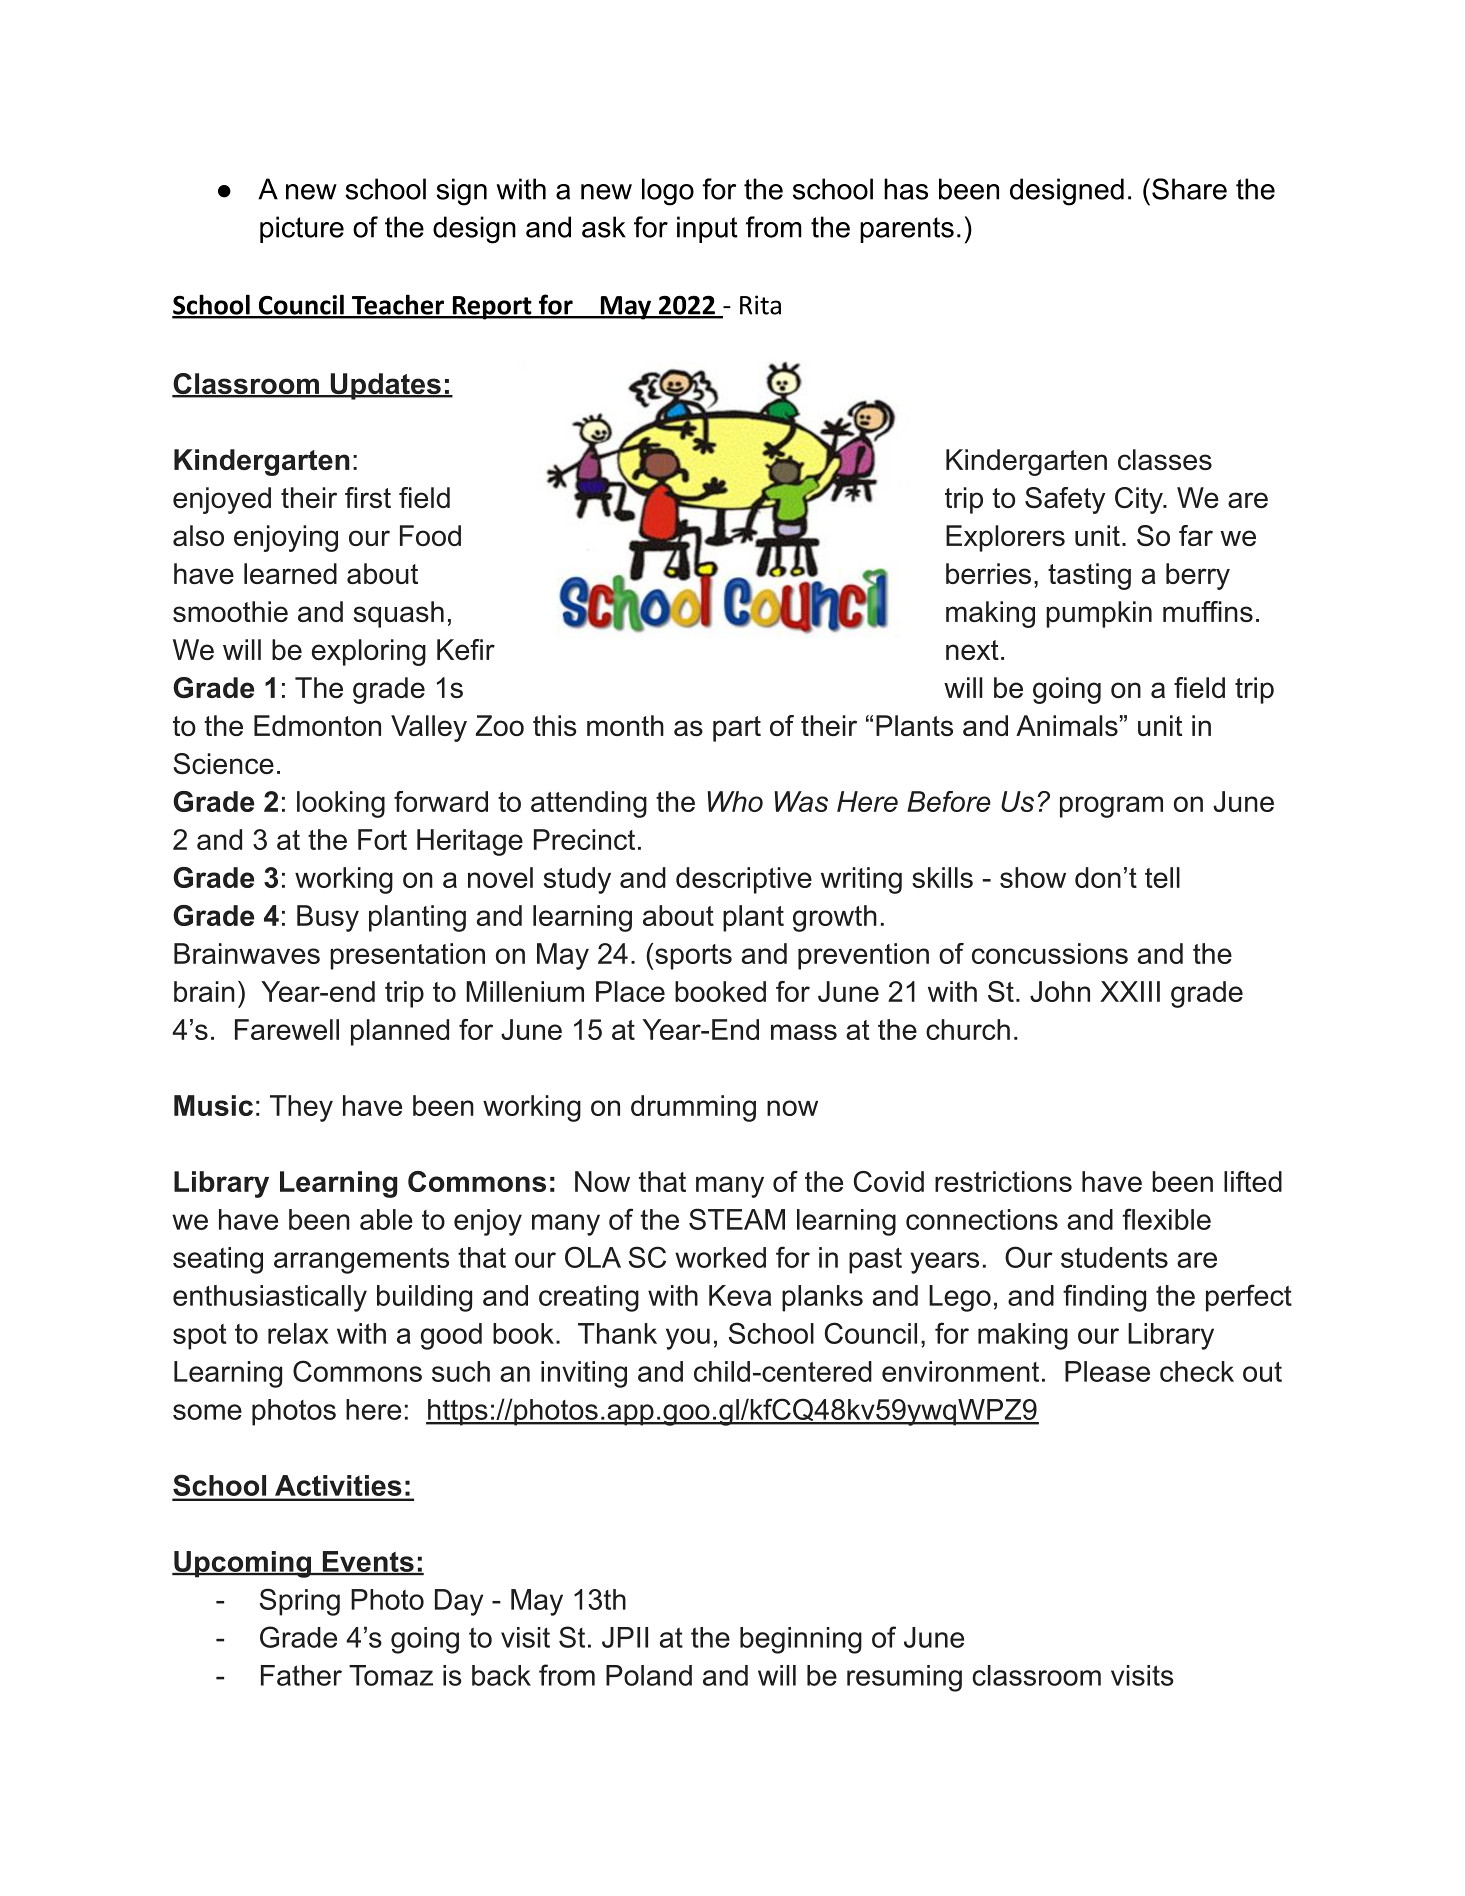  Describe the element at coordinates (290, 573) in the screenshot. I see `learned` at that location.
